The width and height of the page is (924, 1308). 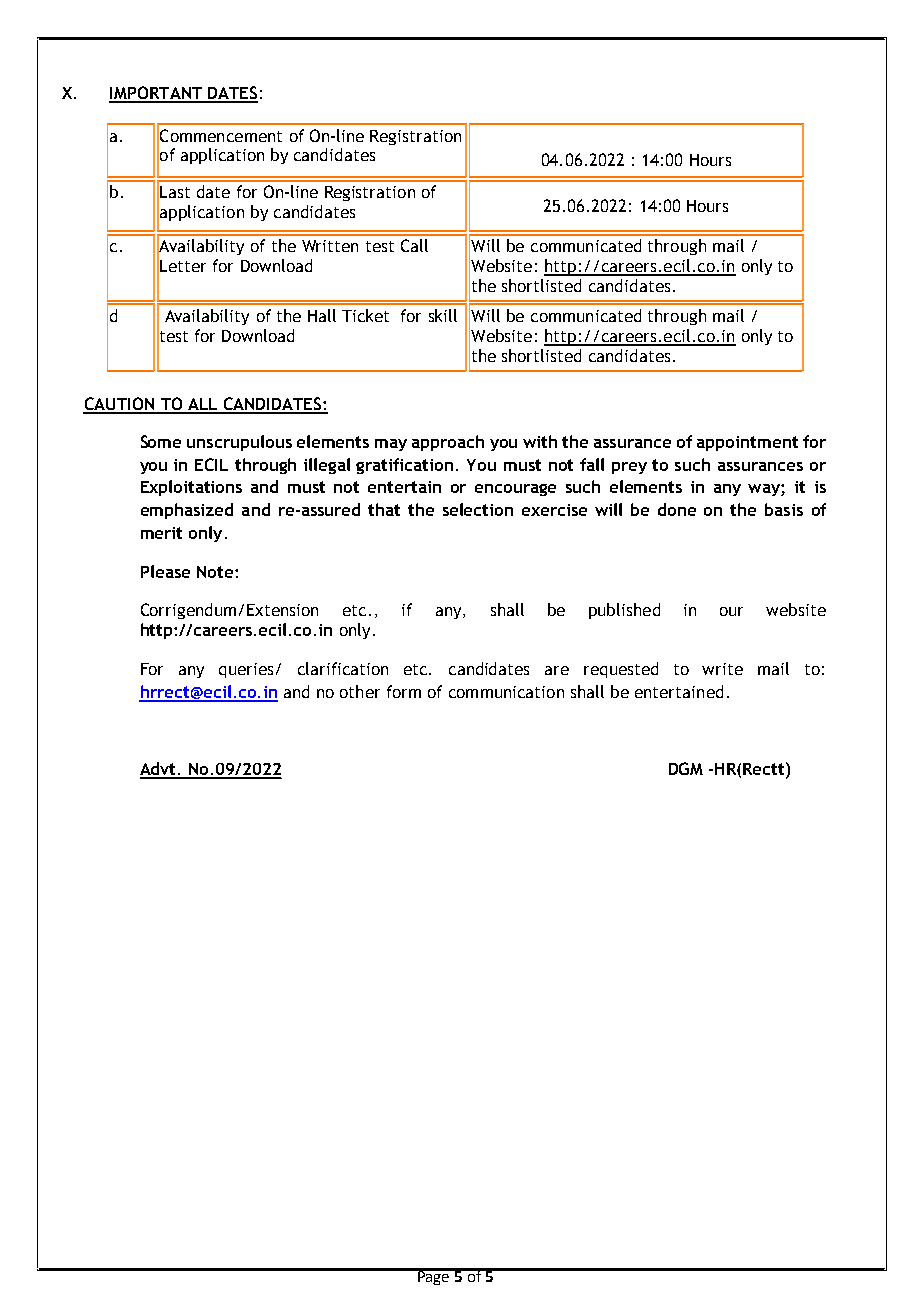 What do you see at coordinates (443, 315) in the page?
I see `skill` at bounding box center [443, 315].
